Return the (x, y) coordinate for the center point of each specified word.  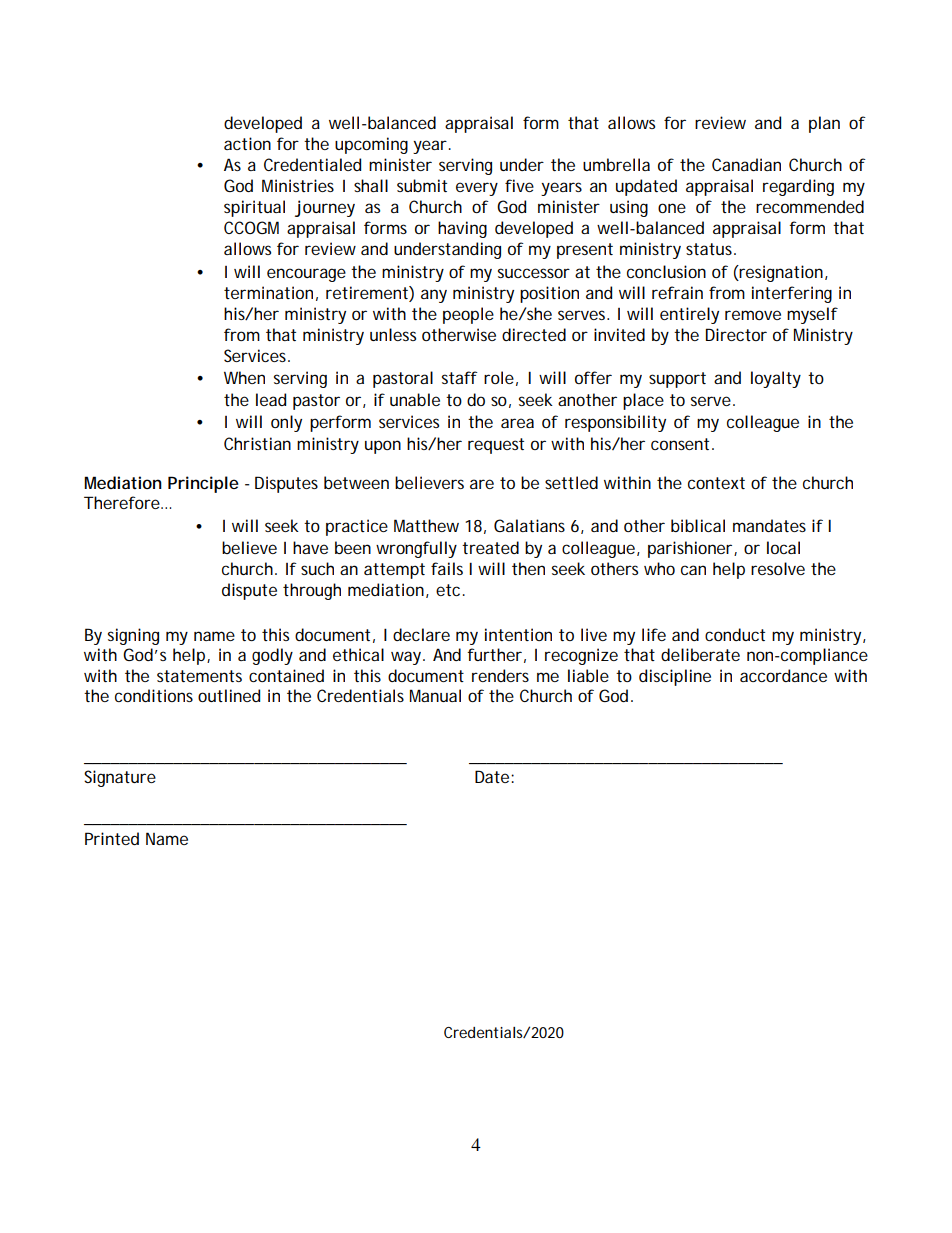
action (247, 143)
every (477, 189)
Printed (112, 838)
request (496, 446)
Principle (203, 484)
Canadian (746, 164)
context (716, 483)
